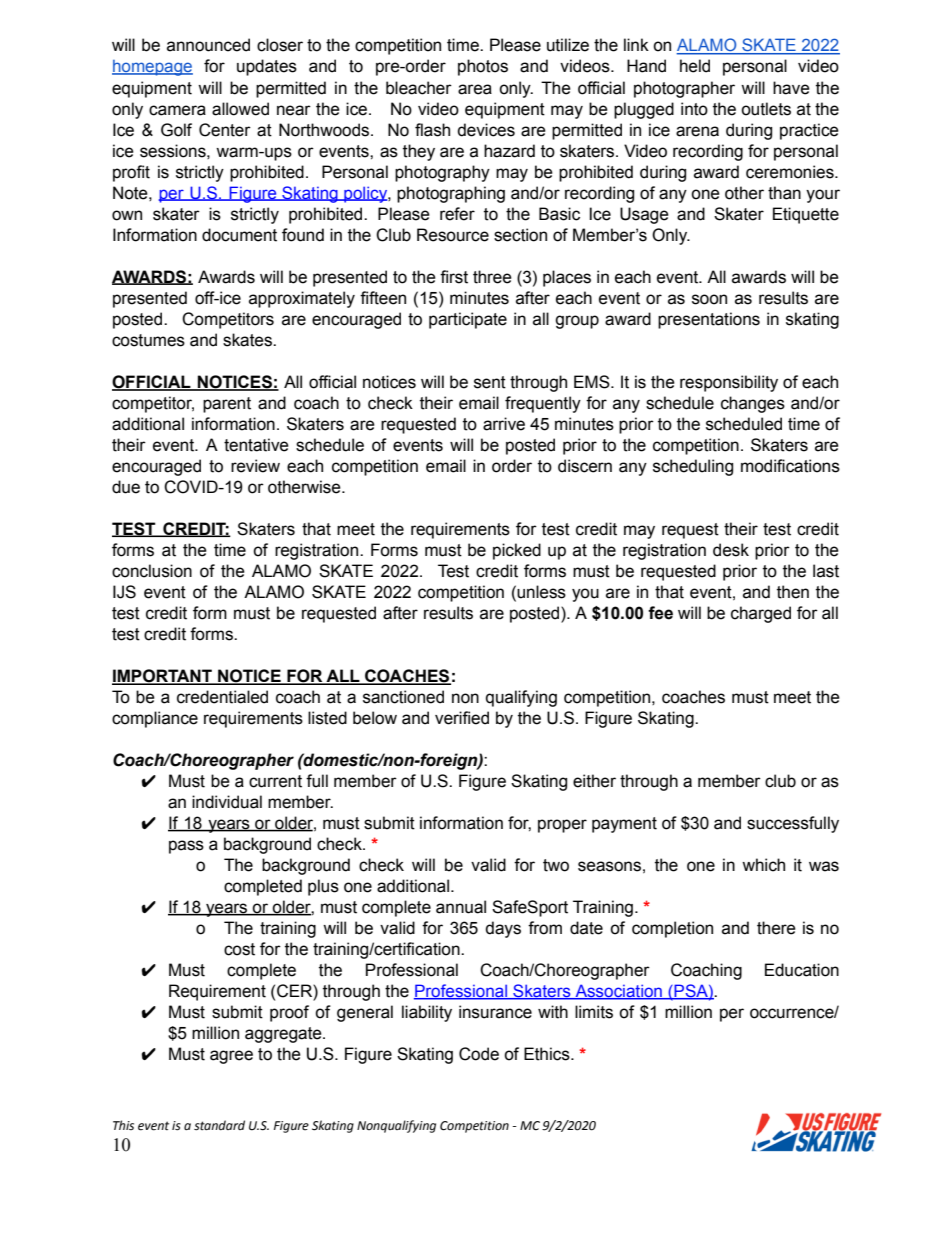 This screenshot has height=1233, width=952. What do you see at coordinates (219, 1125) in the screenshot?
I see `standard` at bounding box center [219, 1125].
